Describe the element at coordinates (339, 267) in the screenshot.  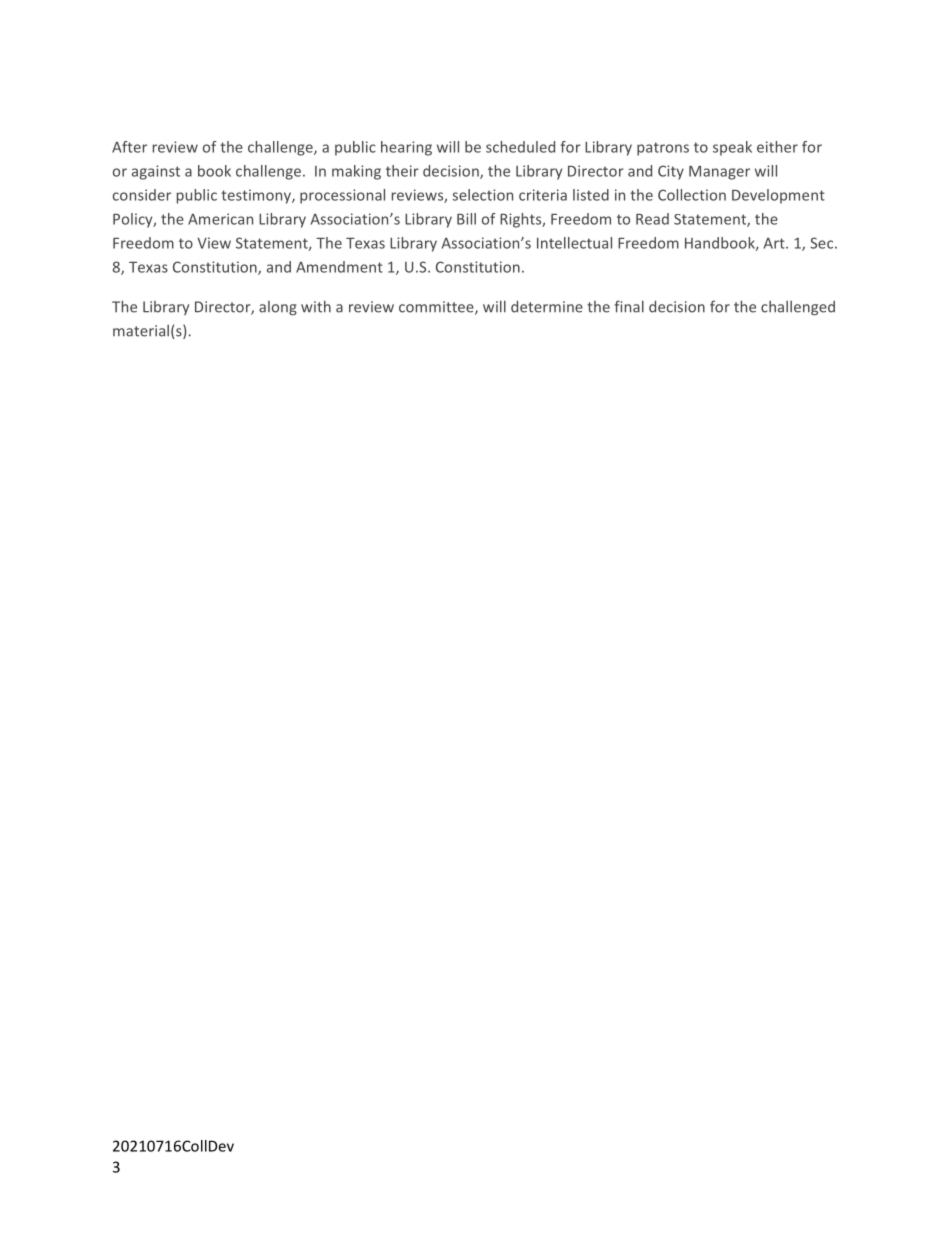
I see `Amendment` at that location.
